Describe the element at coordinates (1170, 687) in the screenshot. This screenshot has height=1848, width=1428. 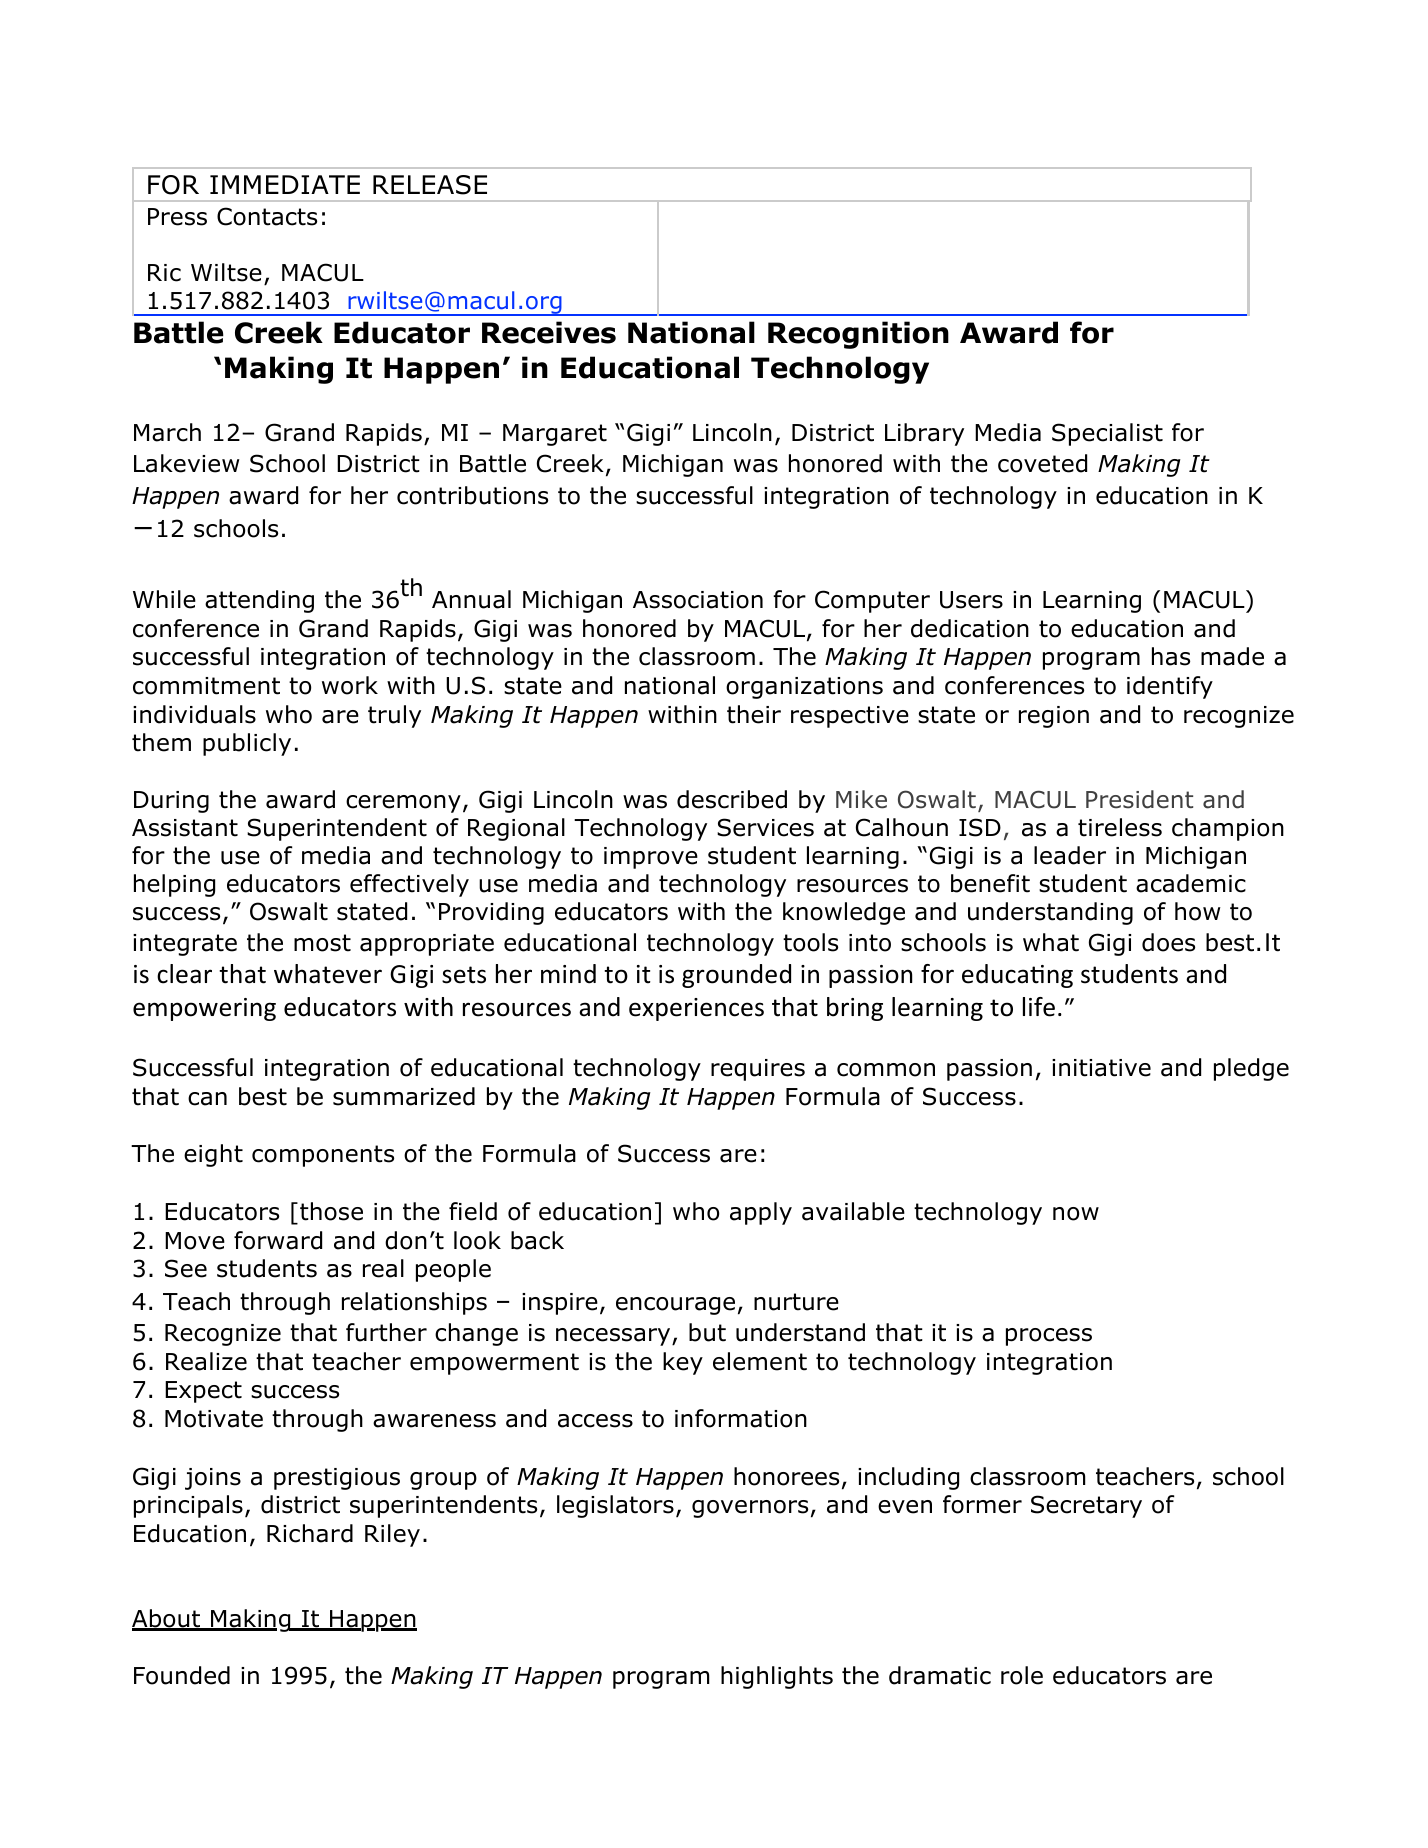
I see `identify` at that location.
